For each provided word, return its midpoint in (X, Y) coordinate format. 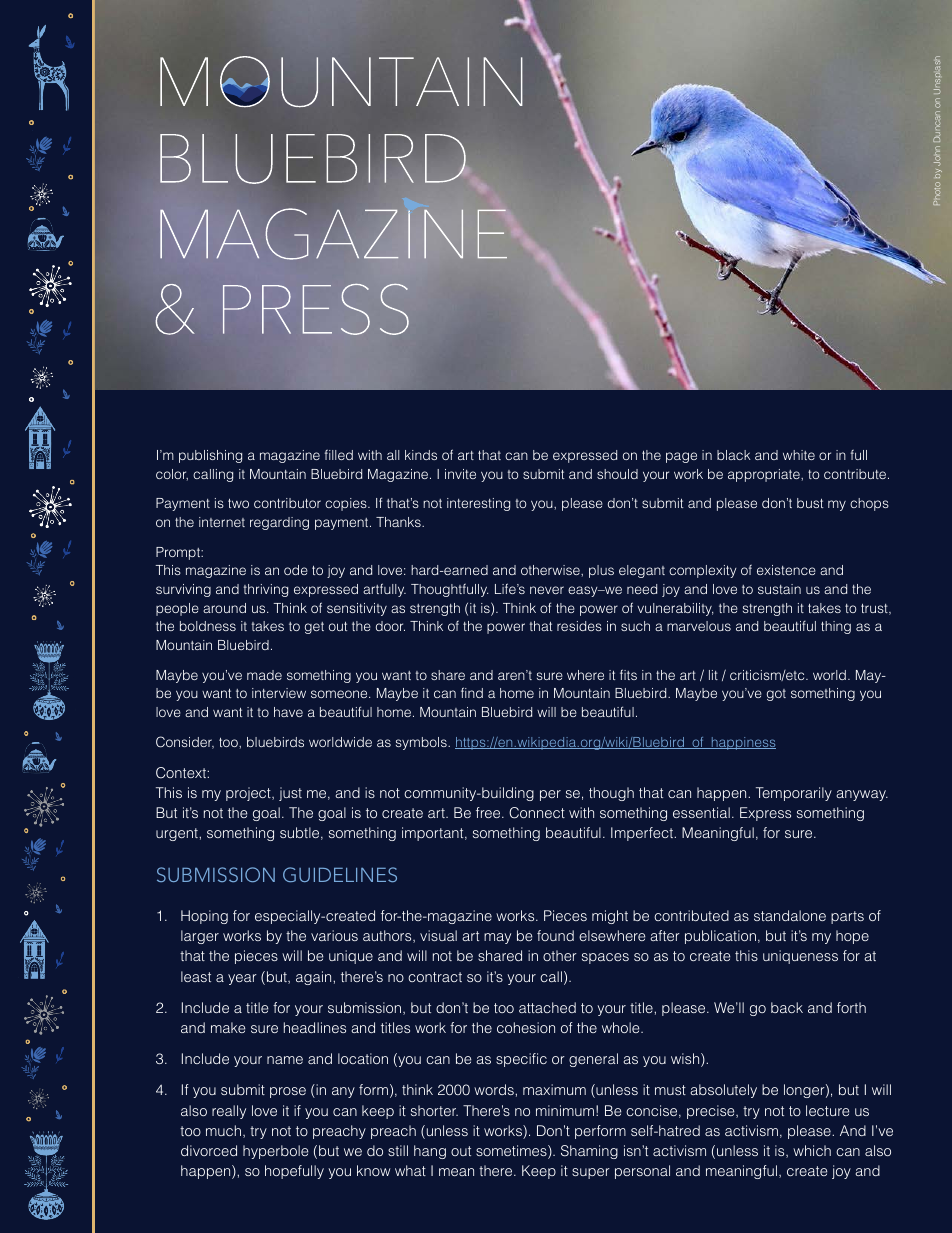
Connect (537, 813)
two (238, 503)
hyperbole (276, 1152)
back (787, 1007)
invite (460, 474)
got (776, 695)
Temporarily (794, 794)
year (242, 979)
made (264, 675)
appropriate (765, 475)
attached (547, 1007)
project (249, 794)
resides (579, 626)
